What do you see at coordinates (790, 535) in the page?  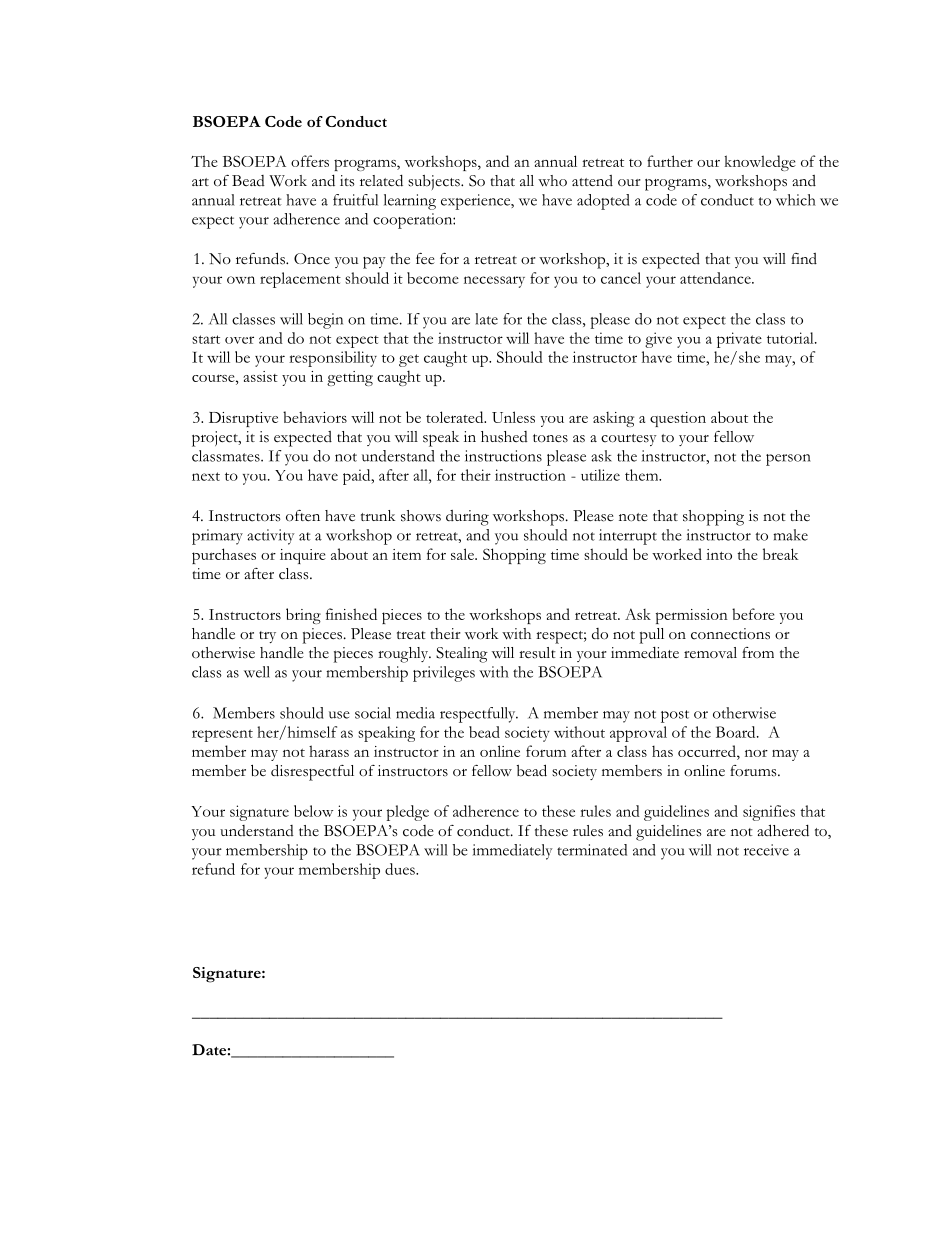 I see `make` at bounding box center [790, 535].
